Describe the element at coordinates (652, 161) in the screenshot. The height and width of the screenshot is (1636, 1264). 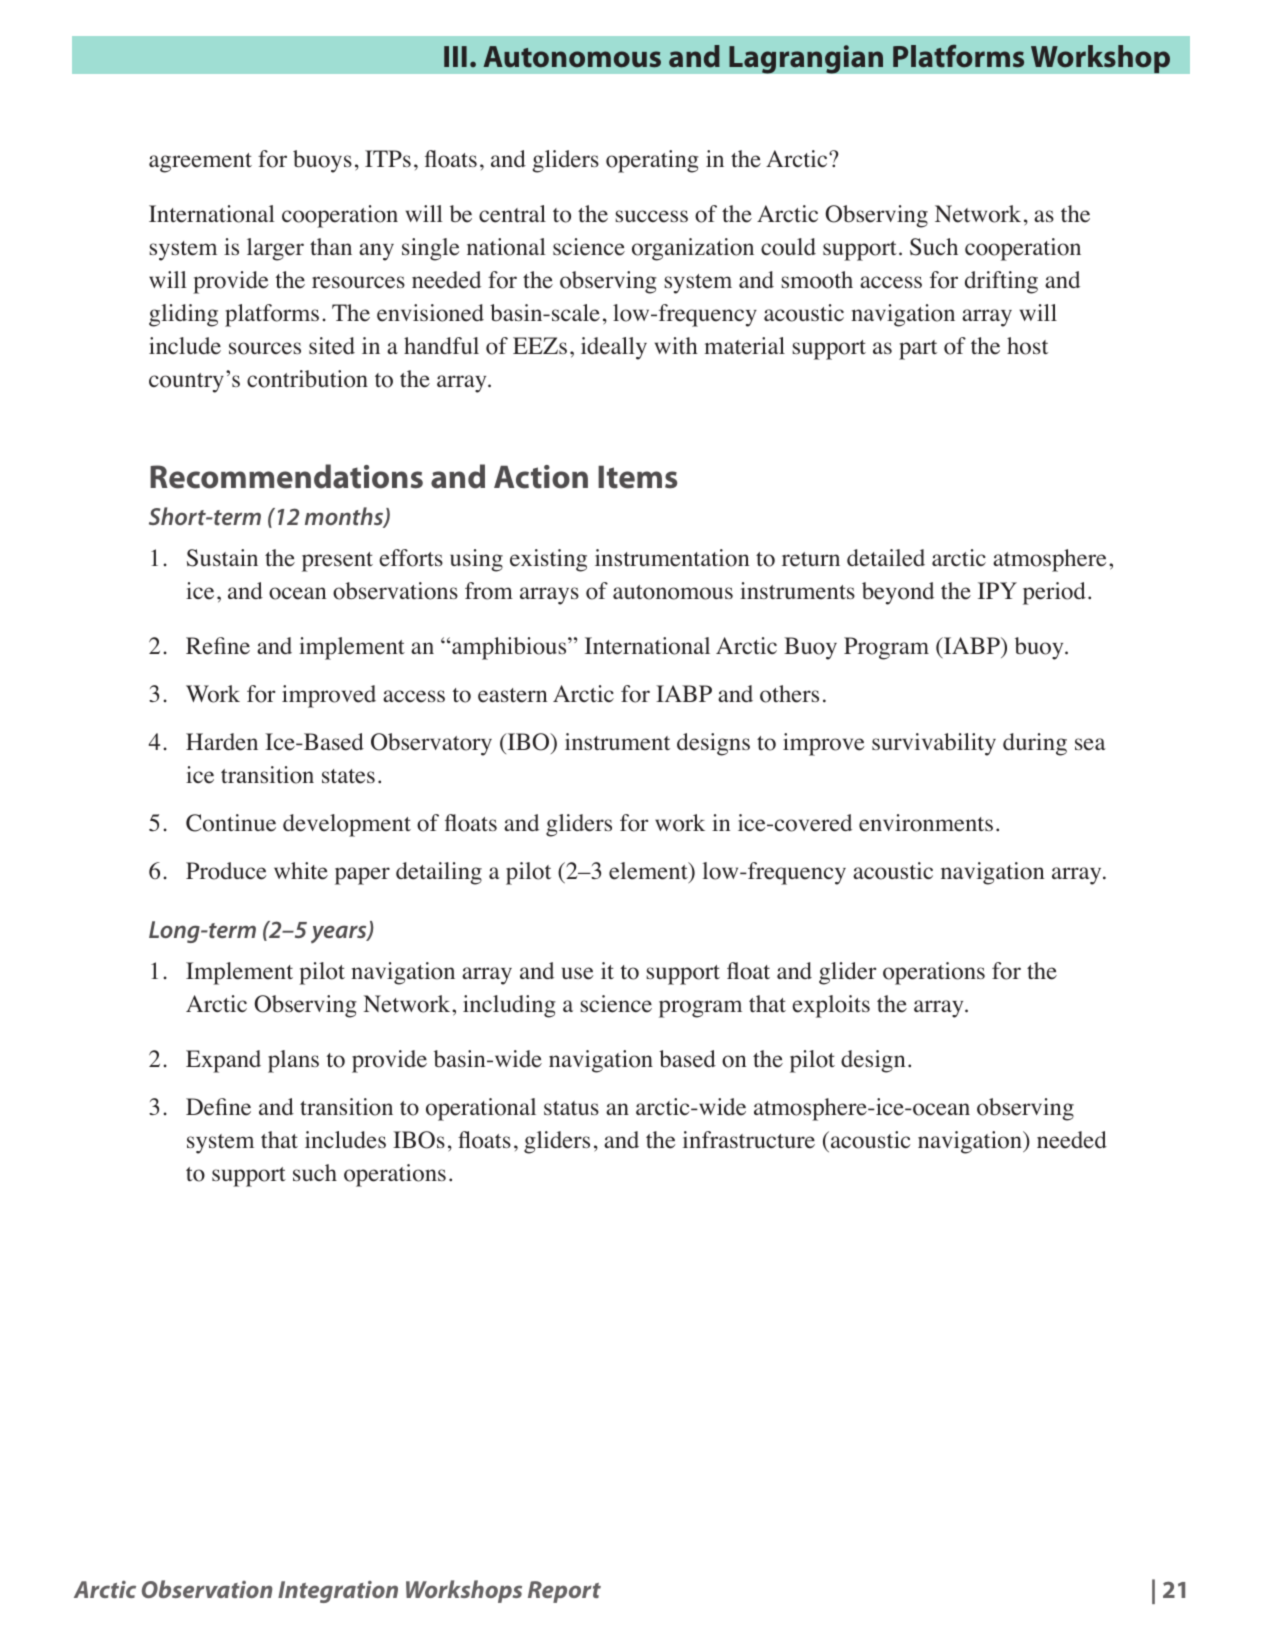
I see `operating` at that location.
